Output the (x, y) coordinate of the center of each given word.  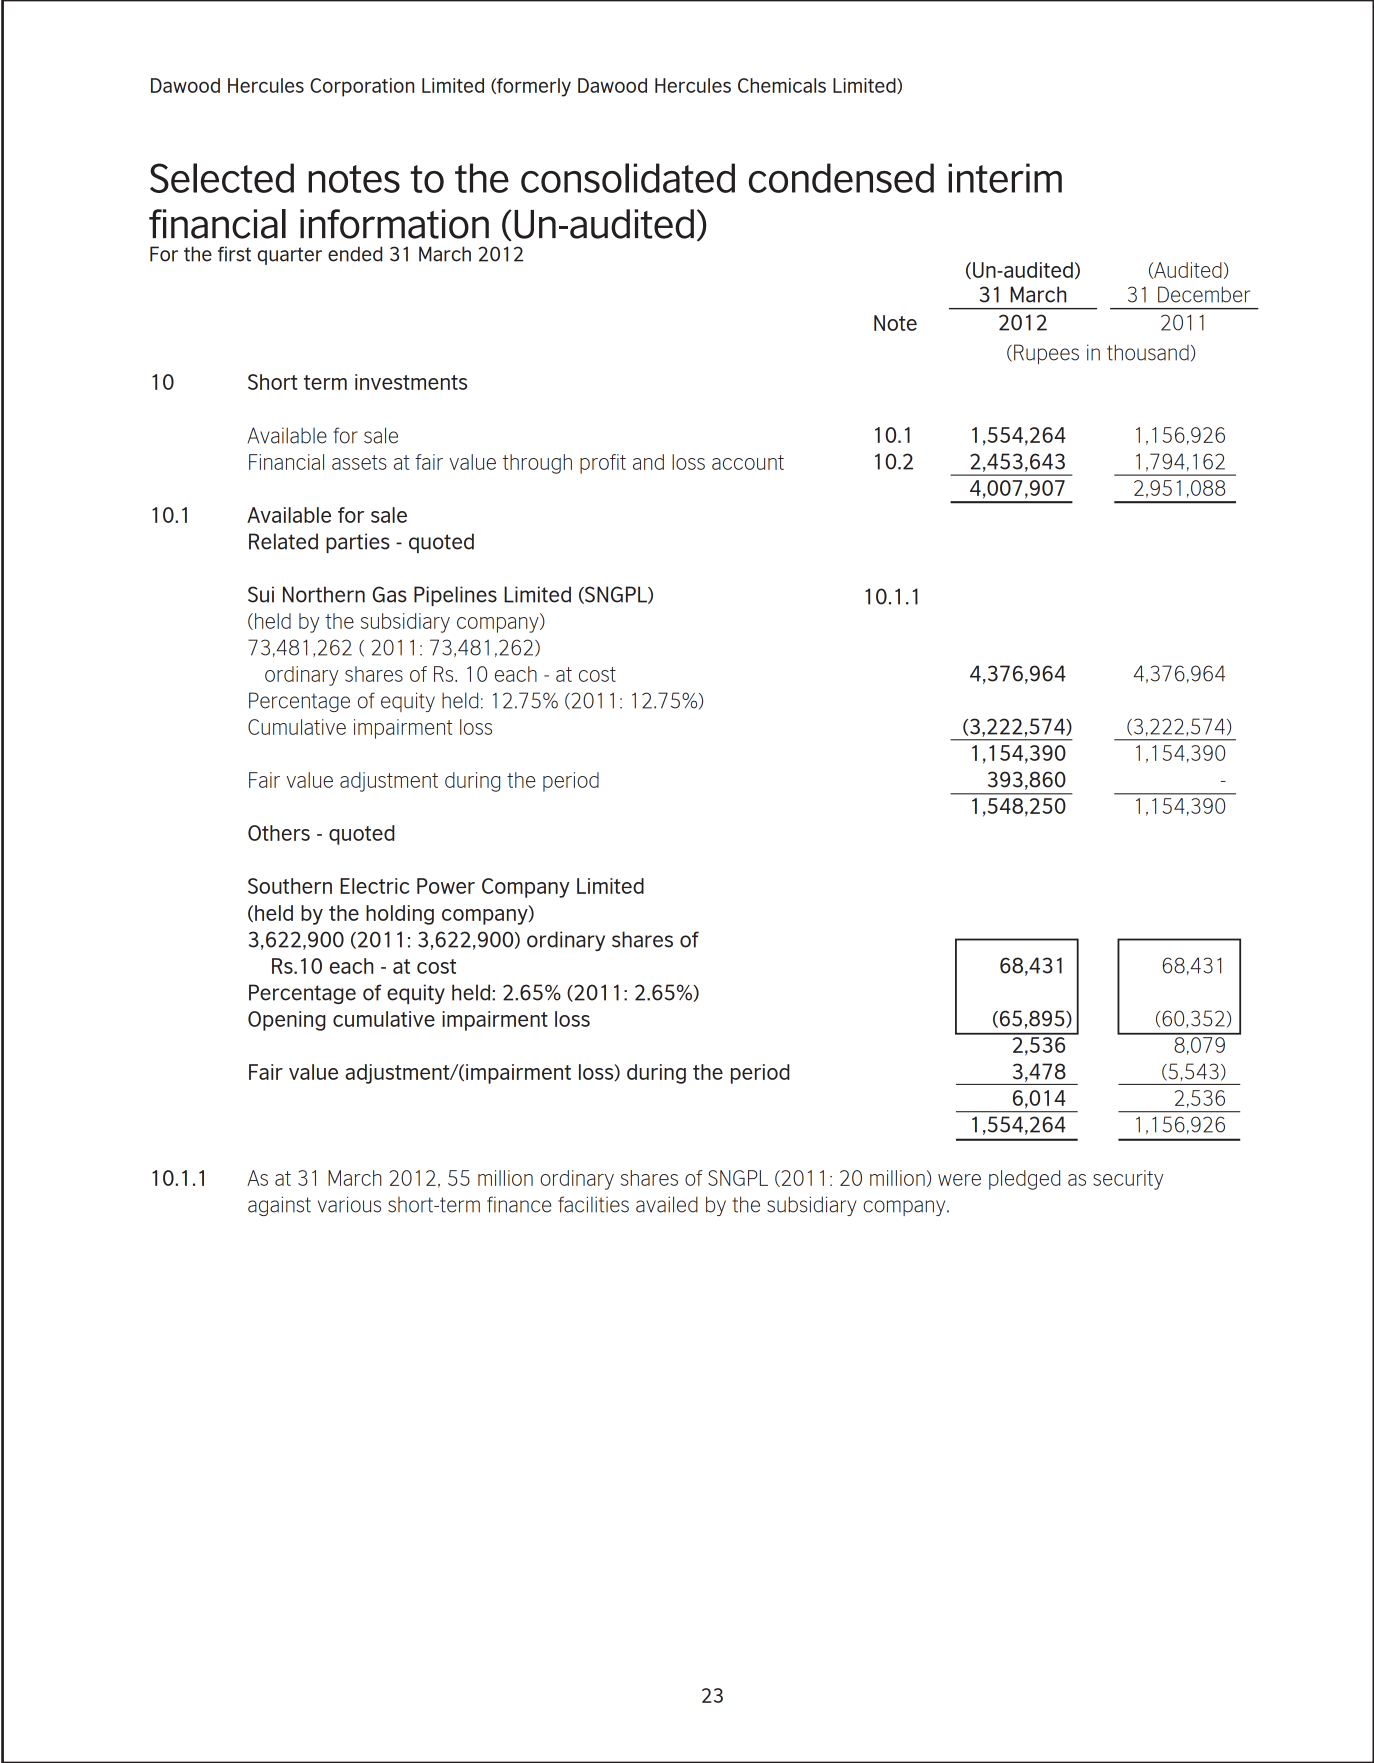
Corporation (362, 87)
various (349, 1204)
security (1128, 1180)
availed (667, 1204)
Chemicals (782, 85)
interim (1005, 178)
